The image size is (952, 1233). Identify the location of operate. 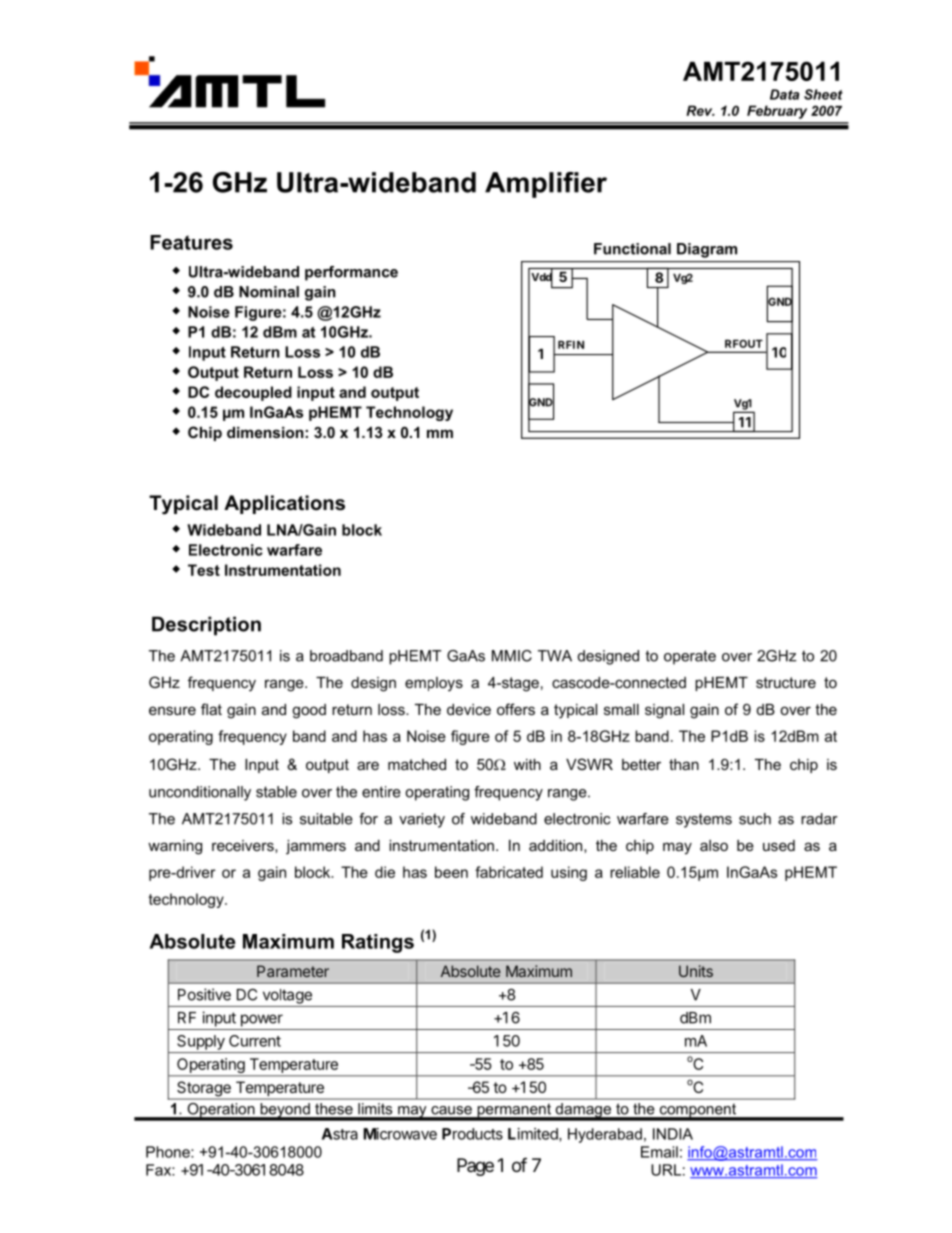
(690, 657).
